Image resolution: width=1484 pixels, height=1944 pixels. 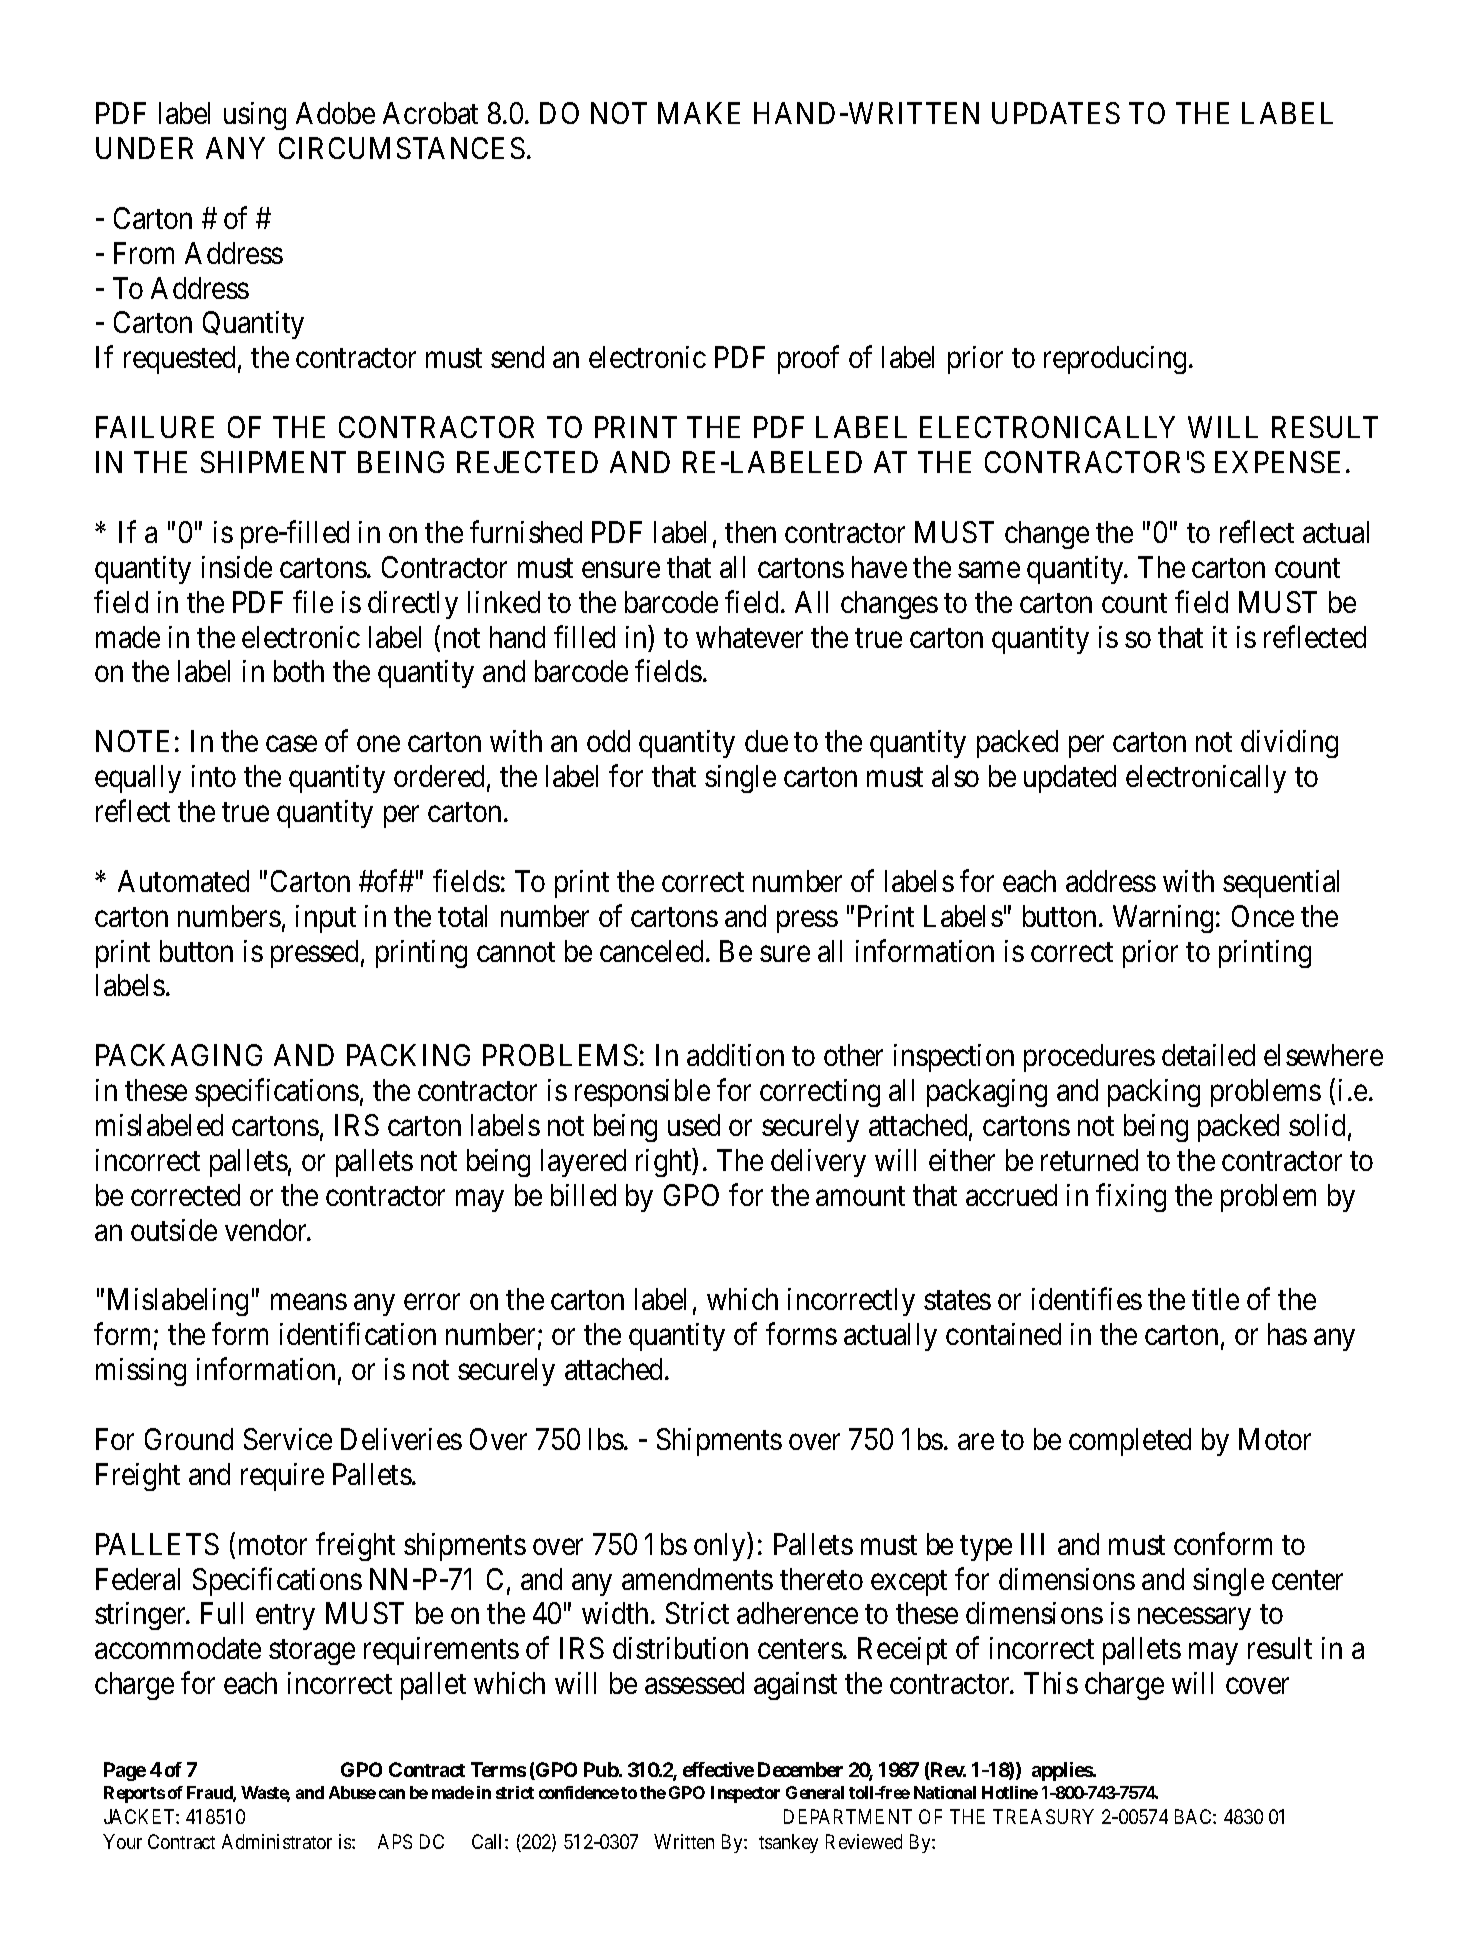 What do you see at coordinates (766, 741) in the page?
I see `due` at bounding box center [766, 741].
